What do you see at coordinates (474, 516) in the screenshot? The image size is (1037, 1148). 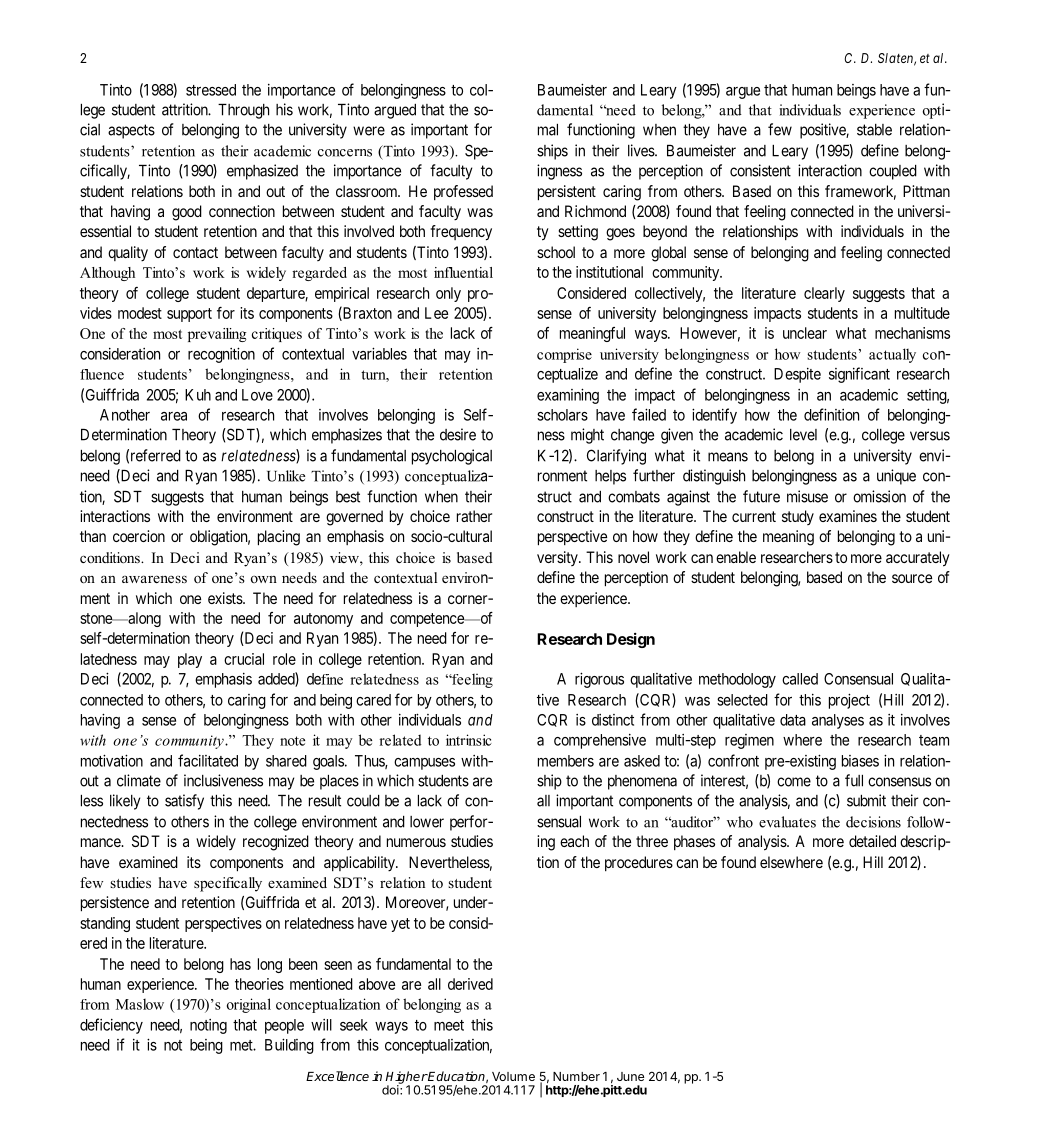 I see `rather` at bounding box center [474, 516].
